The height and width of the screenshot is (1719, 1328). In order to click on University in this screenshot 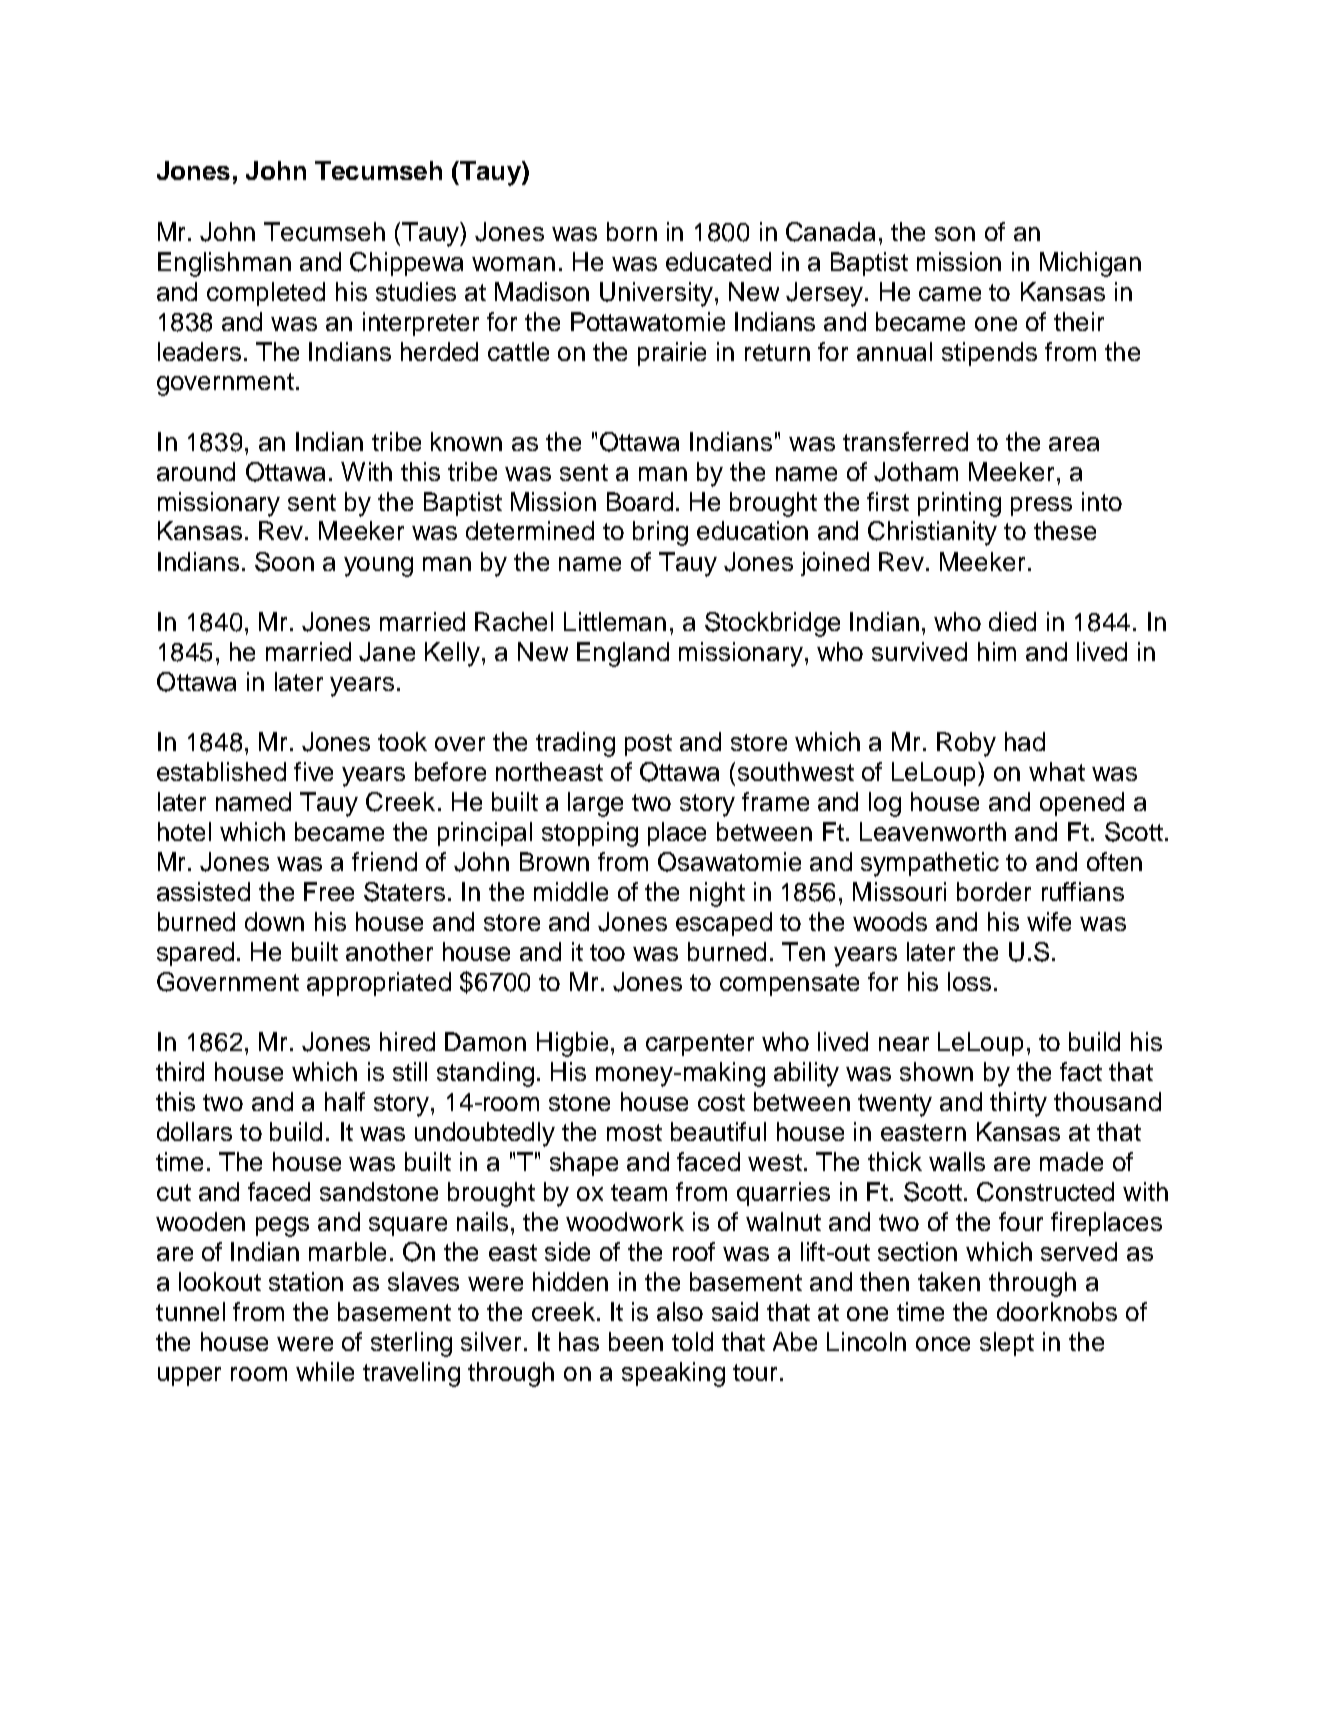, I will do `click(656, 294)`.
